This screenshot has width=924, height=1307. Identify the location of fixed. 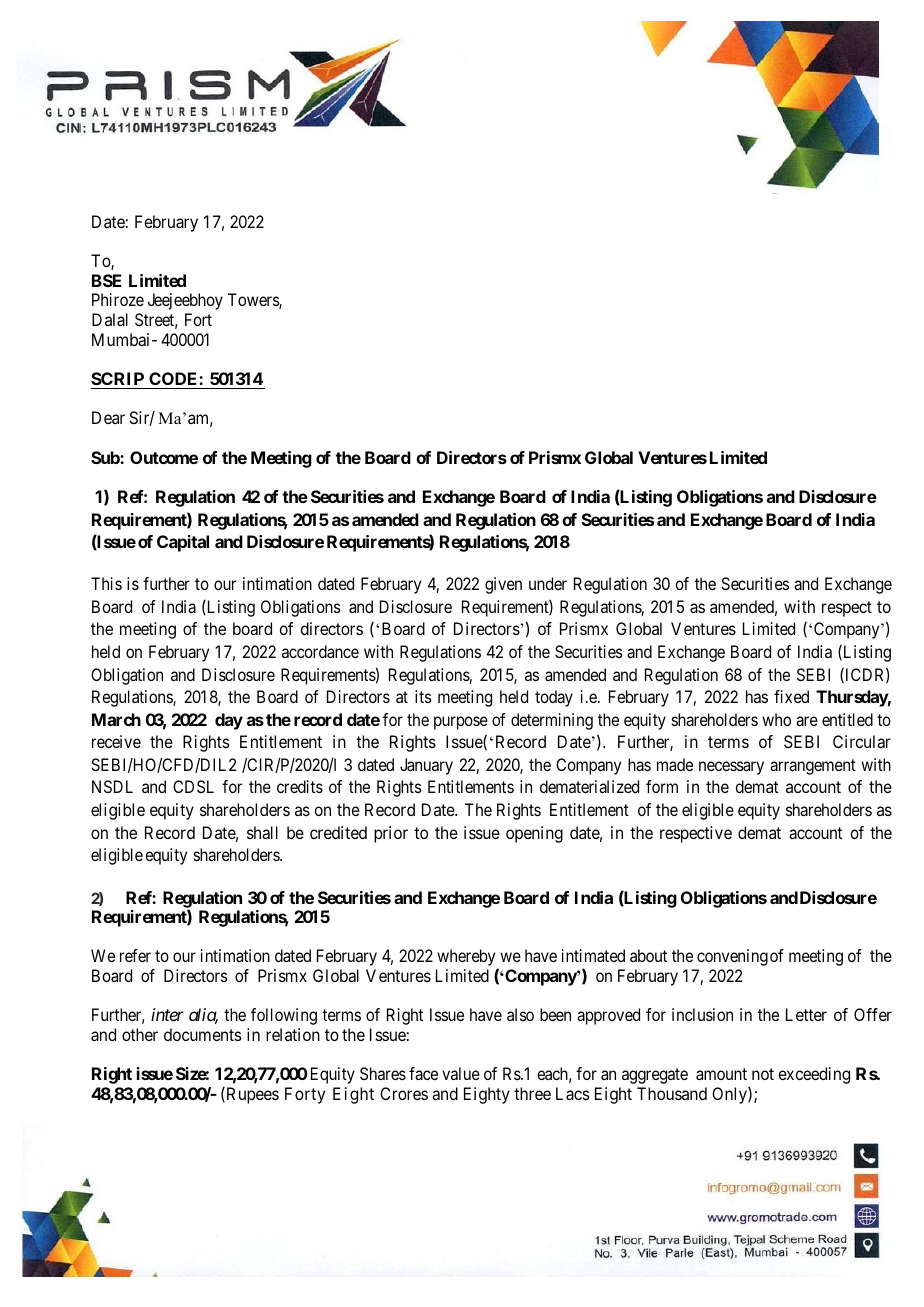
(791, 696).
